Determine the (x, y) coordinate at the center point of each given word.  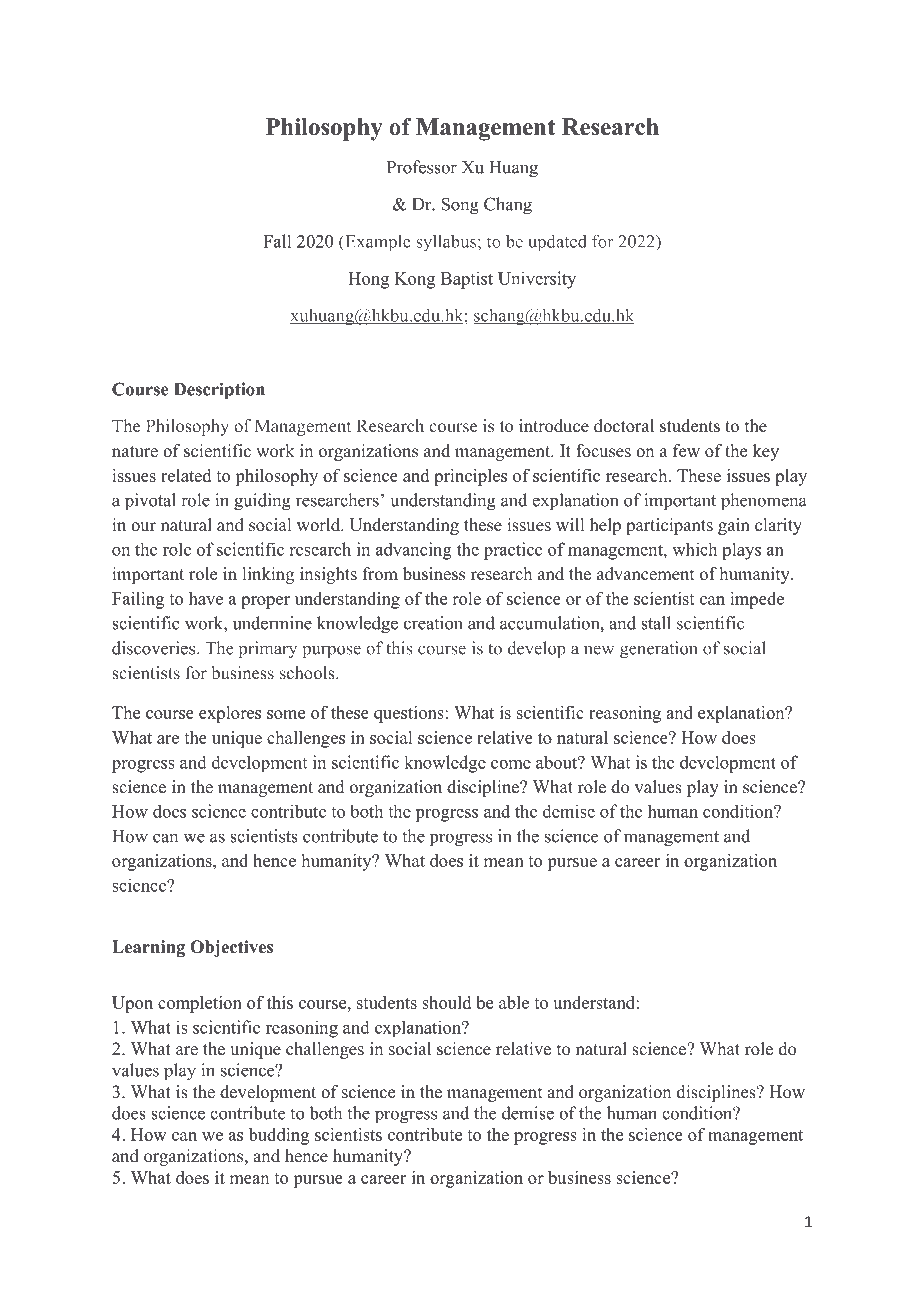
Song (460, 206)
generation (659, 649)
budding (279, 1136)
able (514, 1002)
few (686, 451)
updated (557, 243)
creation (433, 623)
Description (219, 391)
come (511, 764)
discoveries (153, 648)
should (446, 1002)
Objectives (231, 948)
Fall (277, 241)
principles (470, 477)
